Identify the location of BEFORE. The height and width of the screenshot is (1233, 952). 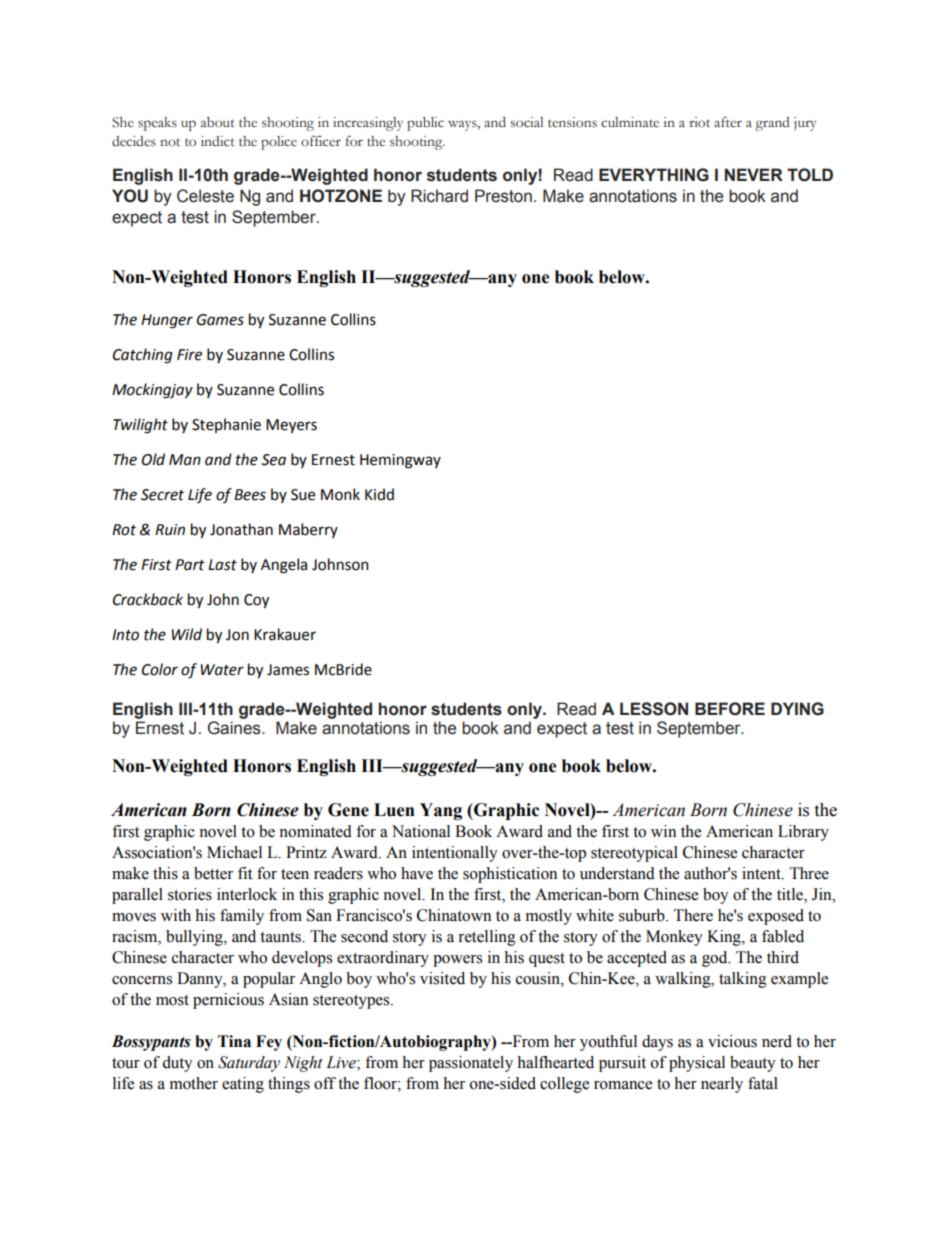
(730, 709).
